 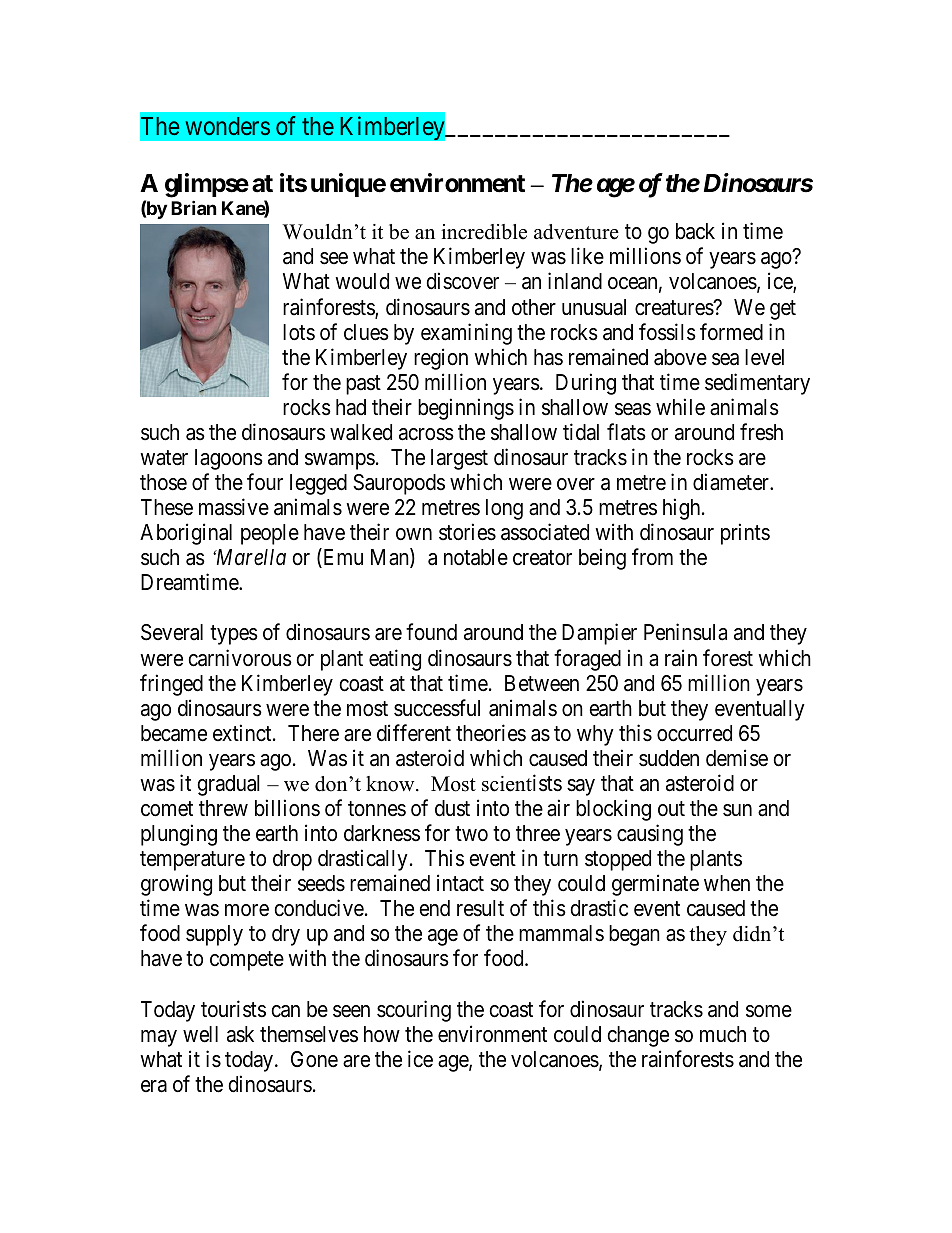 What do you see at coordinates (484, 232) in the image?
I see `incredible` at bounding box center [484, 232].
